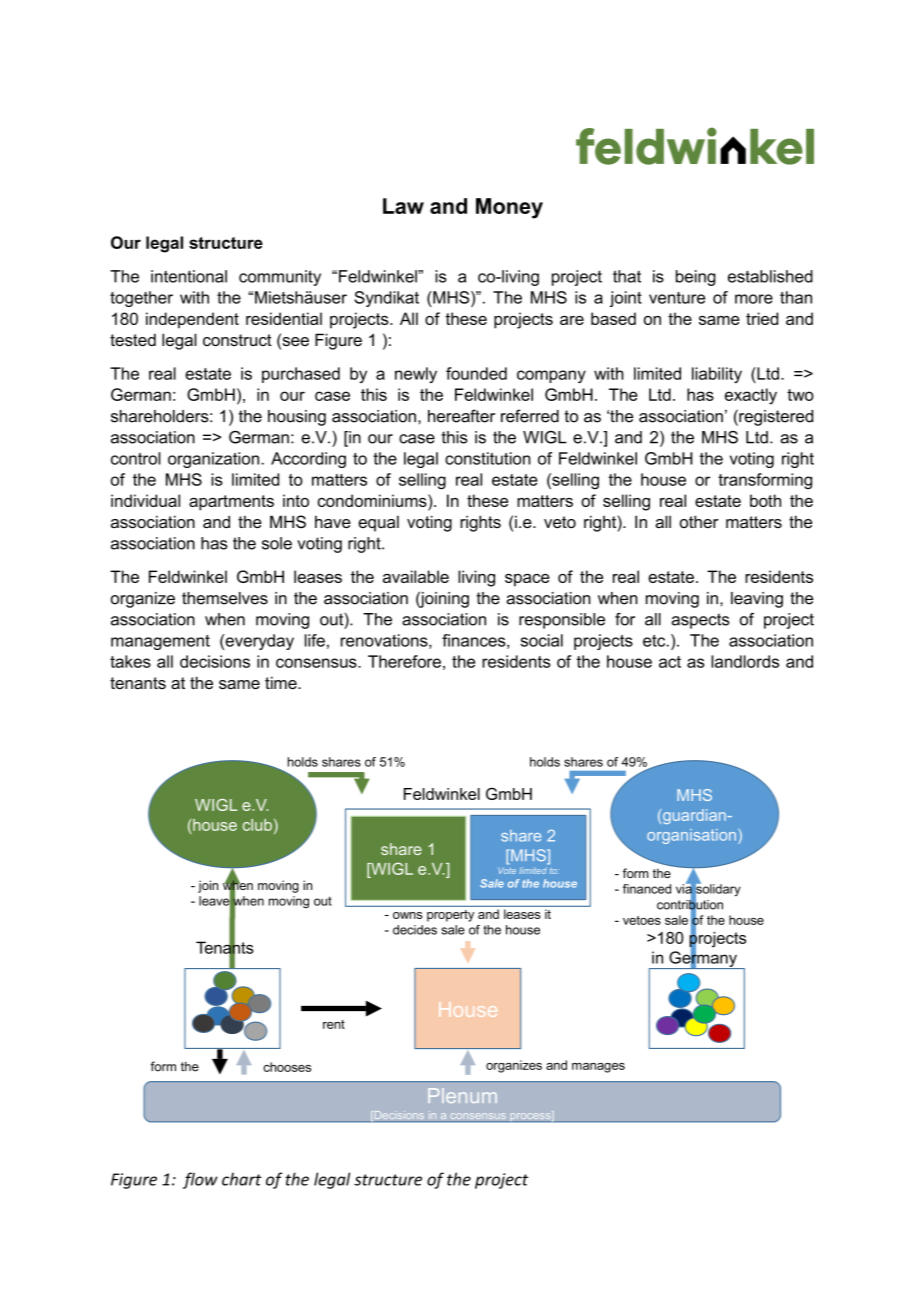 The height and width of the screenshot is (1308, 924). Describe the element at coordinates (507, 870) in the screenshot. I see `Vote` at that location.
